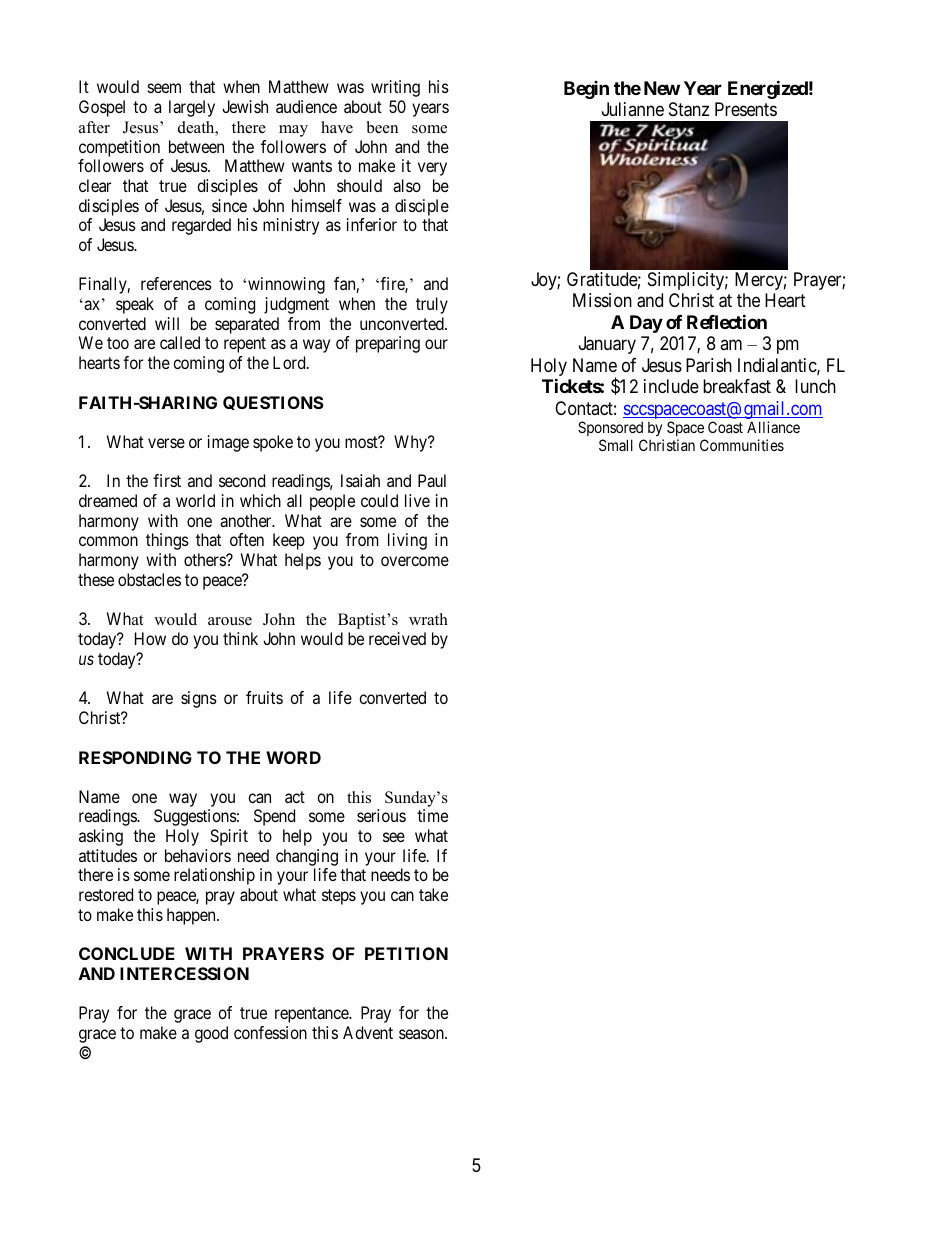 This document has height=1233, width=952. What do you see at coordinates (184, 973) in the document?
I see `INTERCESSION` at bounding box center [184, 973].
